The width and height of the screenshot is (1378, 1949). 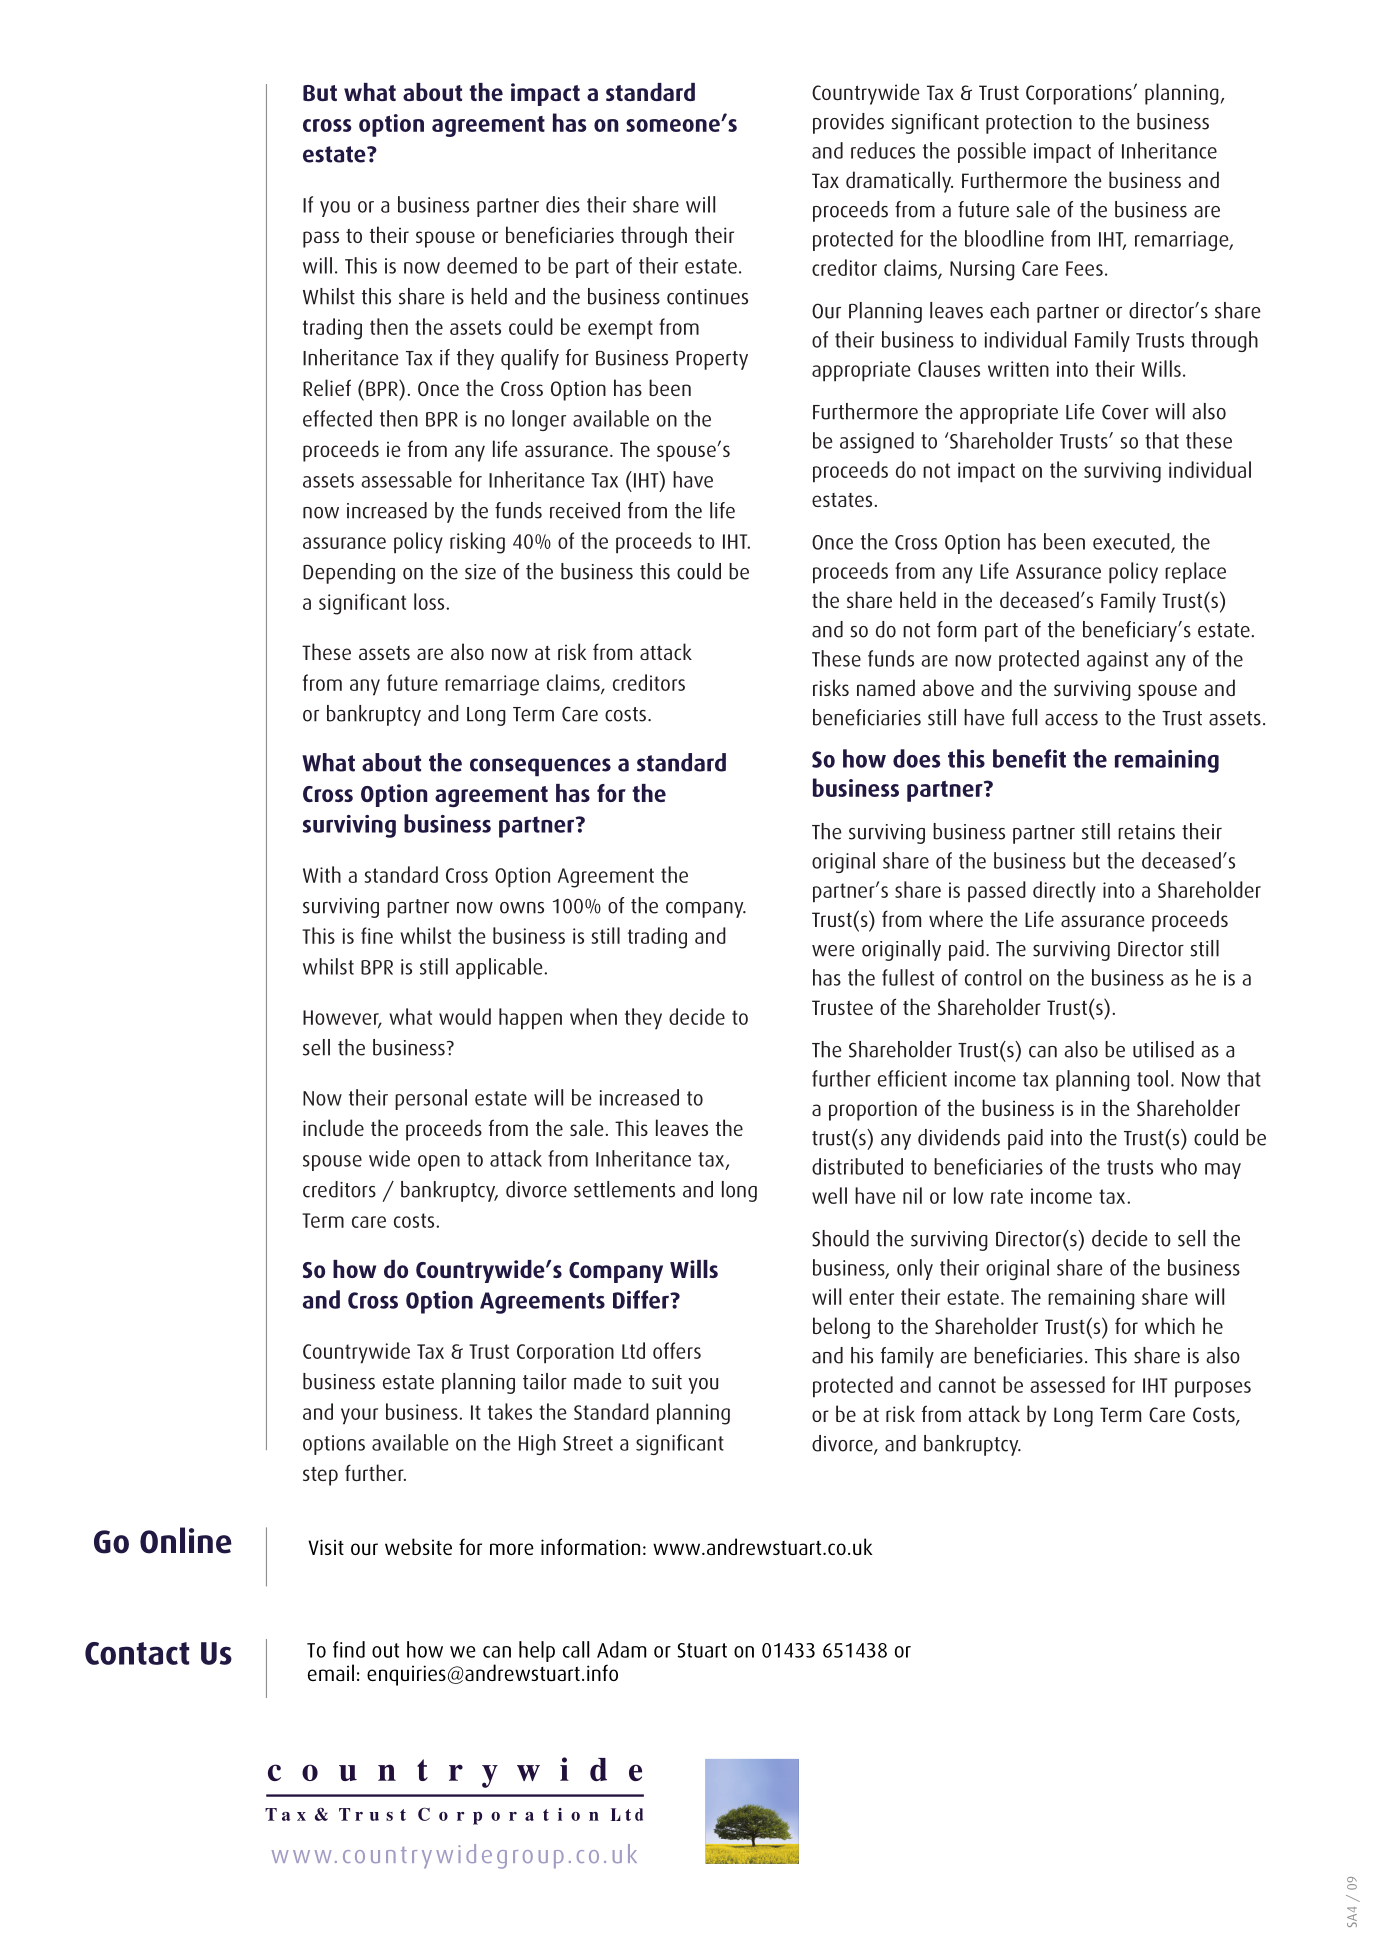 What do you see at coordinates (886, 687) in the screenshot?
I see `named` at bounding box center [886, 687].
